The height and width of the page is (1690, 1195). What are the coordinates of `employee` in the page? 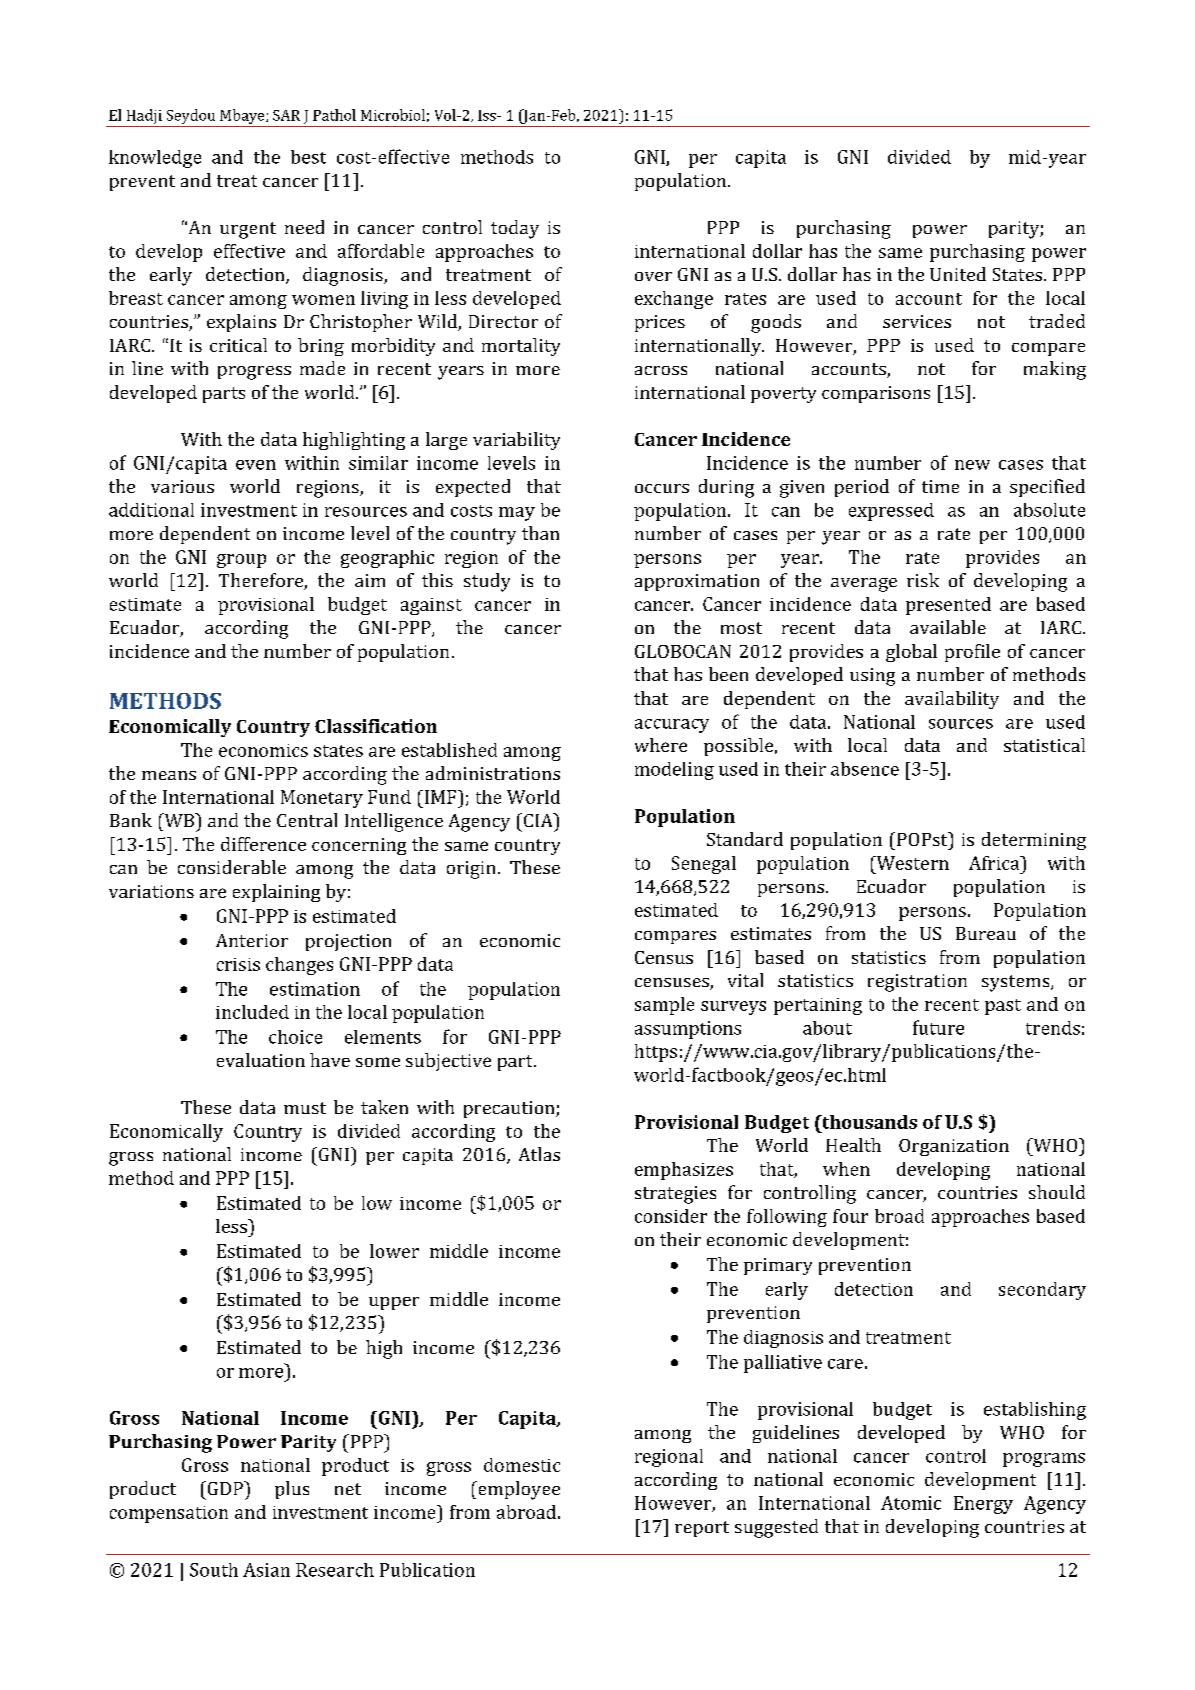 It's located at (518, 1490).
